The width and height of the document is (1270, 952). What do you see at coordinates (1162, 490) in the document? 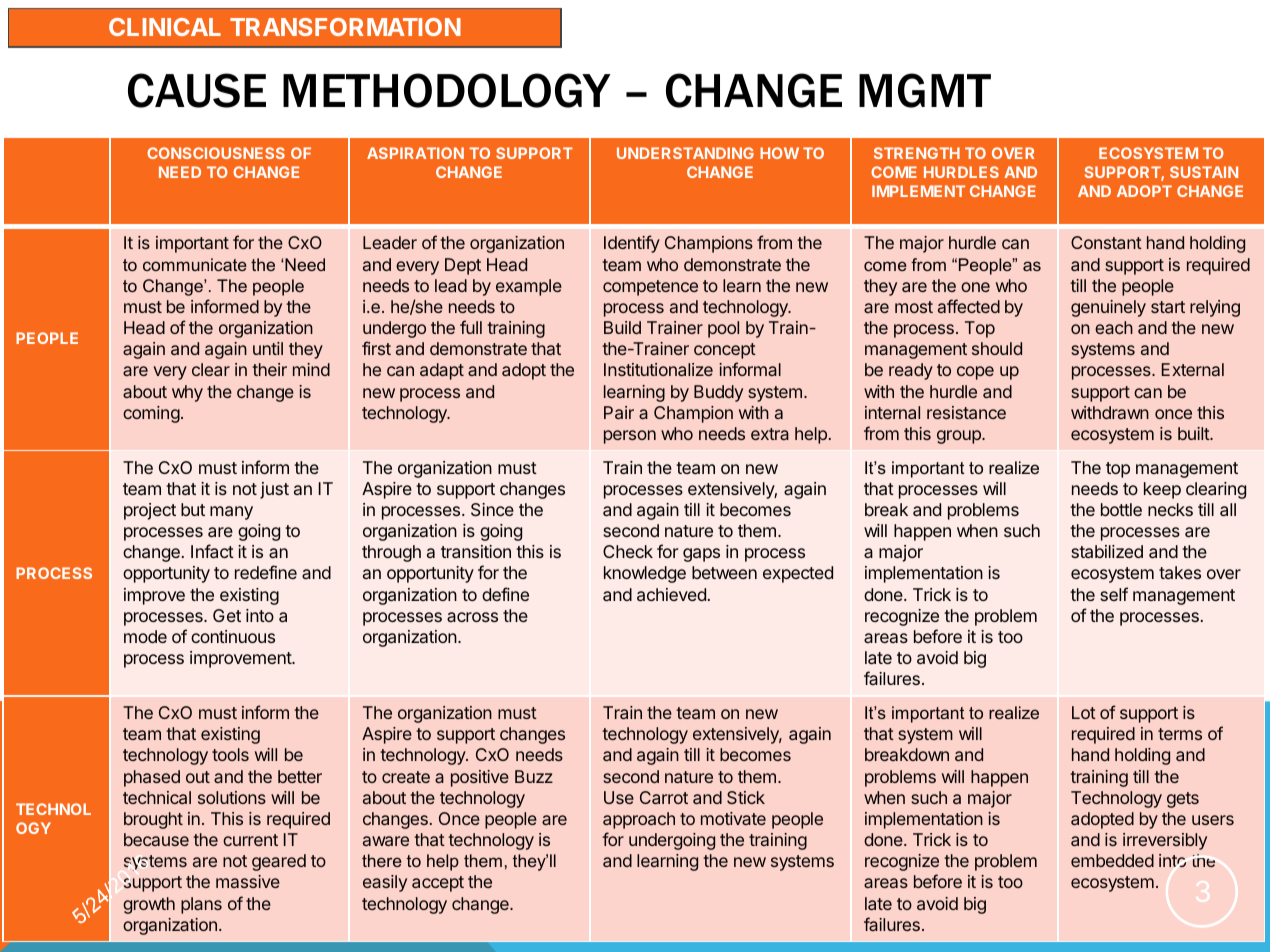
I see `keep` at bounding box center [1162, 490].
